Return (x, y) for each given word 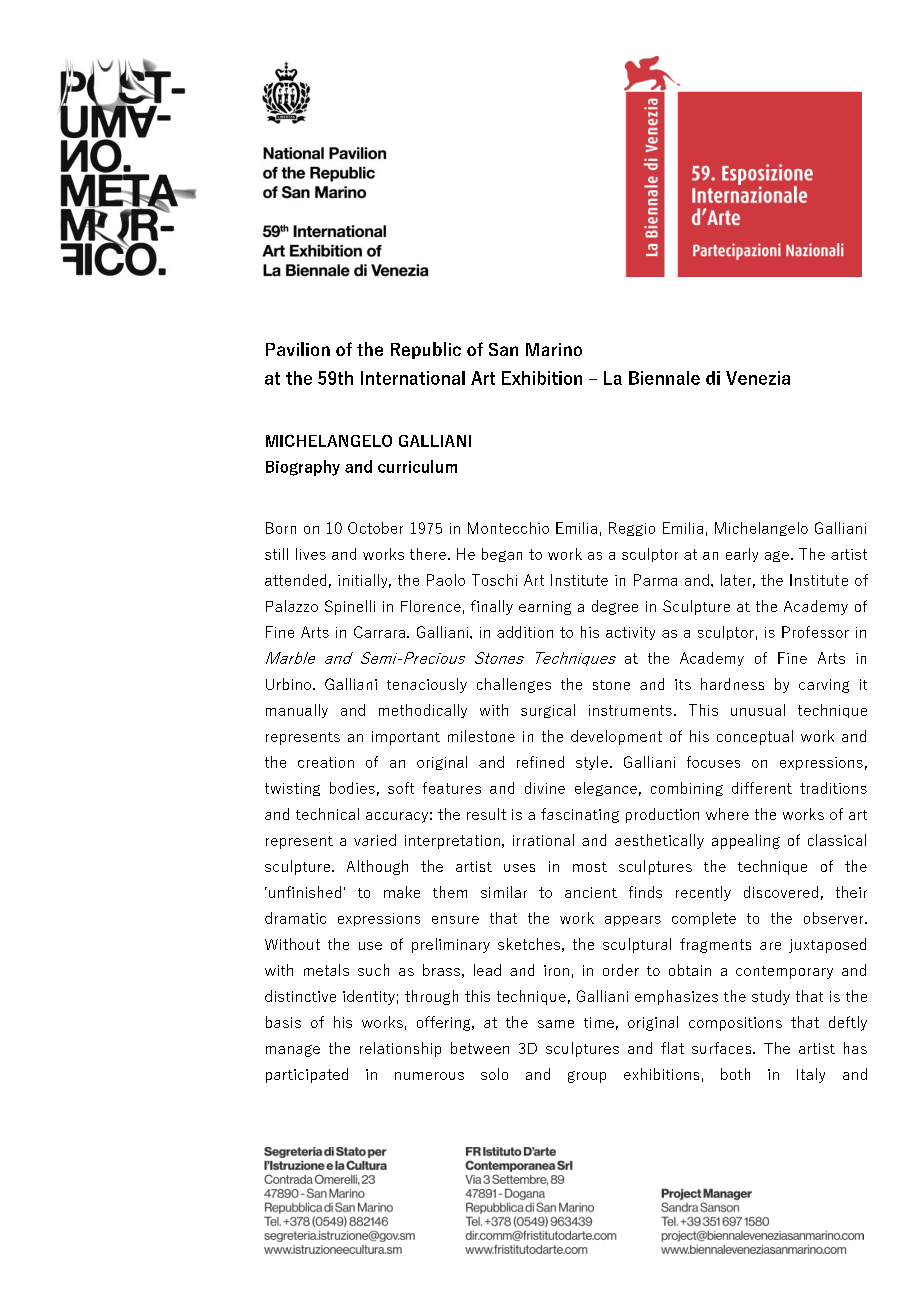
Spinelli (350, 607)
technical (327, 814)
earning (545, 608)
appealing (746, 841)
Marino (554, 349)
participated (307, 1075)
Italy (811, 1075)
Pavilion (298, 349)
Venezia (758, 378)
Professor (815, 632)
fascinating (580, 815)
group (587, 1077)
